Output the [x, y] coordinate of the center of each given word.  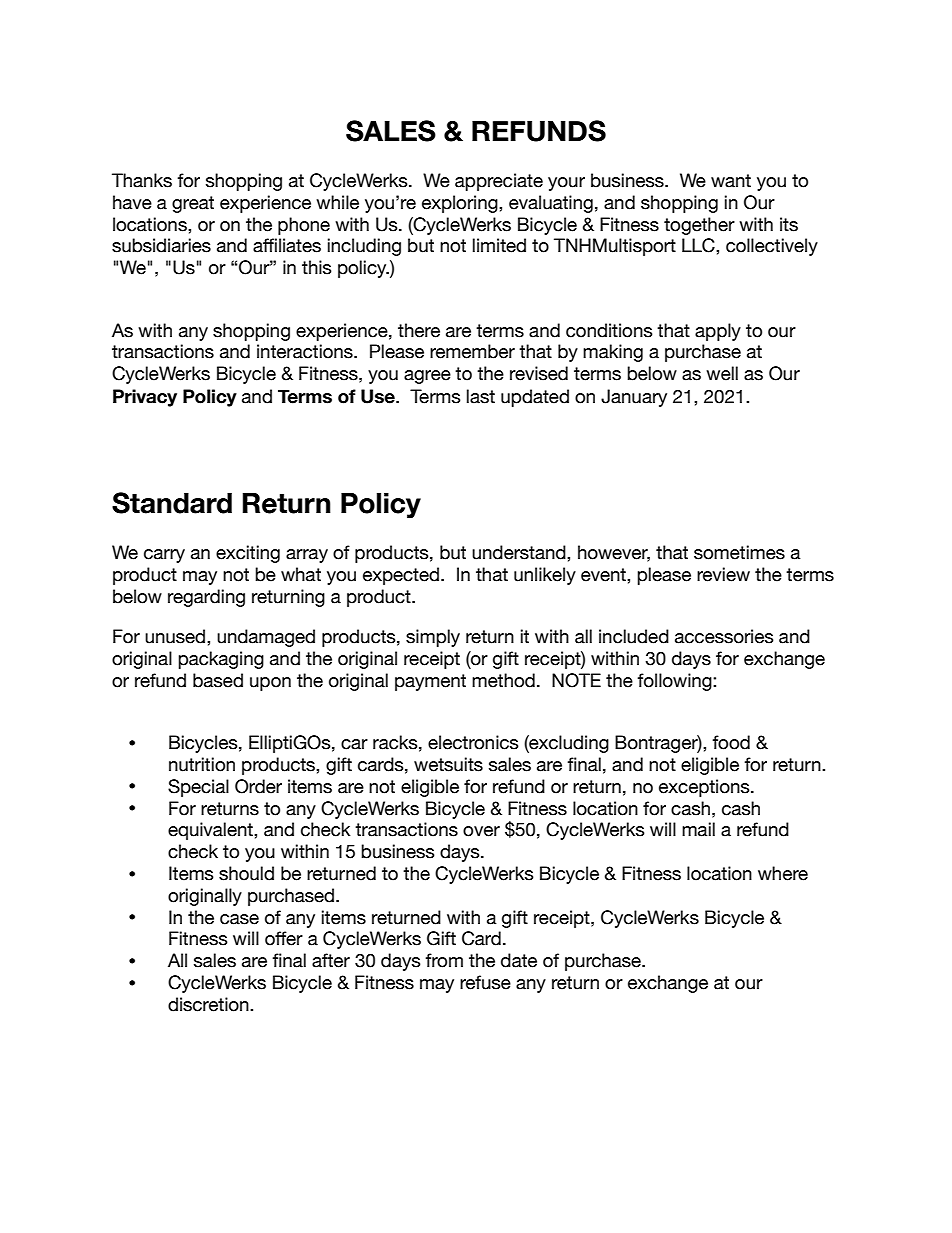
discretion [209, 1004]
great [193, 204]
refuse [485, 982]
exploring [461, 204]
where [783, 873]
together [699, 226]
